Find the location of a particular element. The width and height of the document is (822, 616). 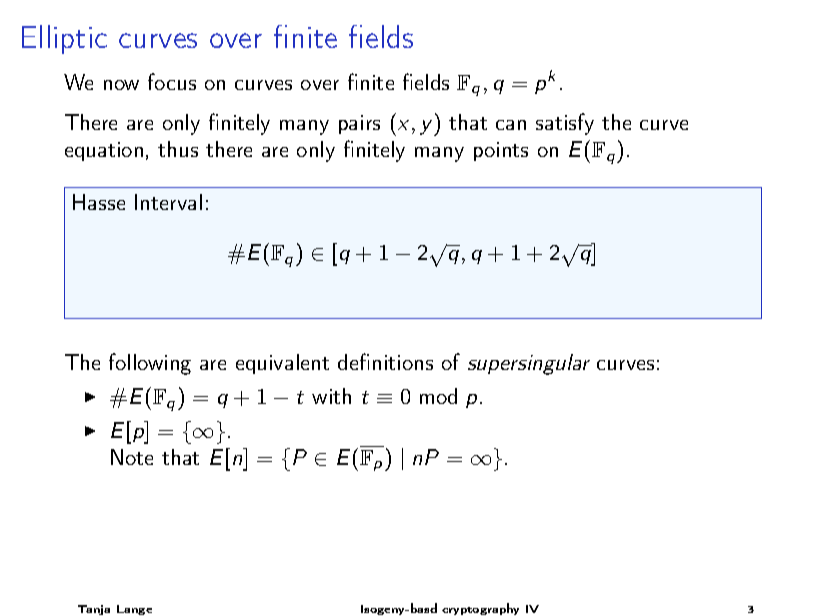

equivalent is located at coordinates (282, 364).
